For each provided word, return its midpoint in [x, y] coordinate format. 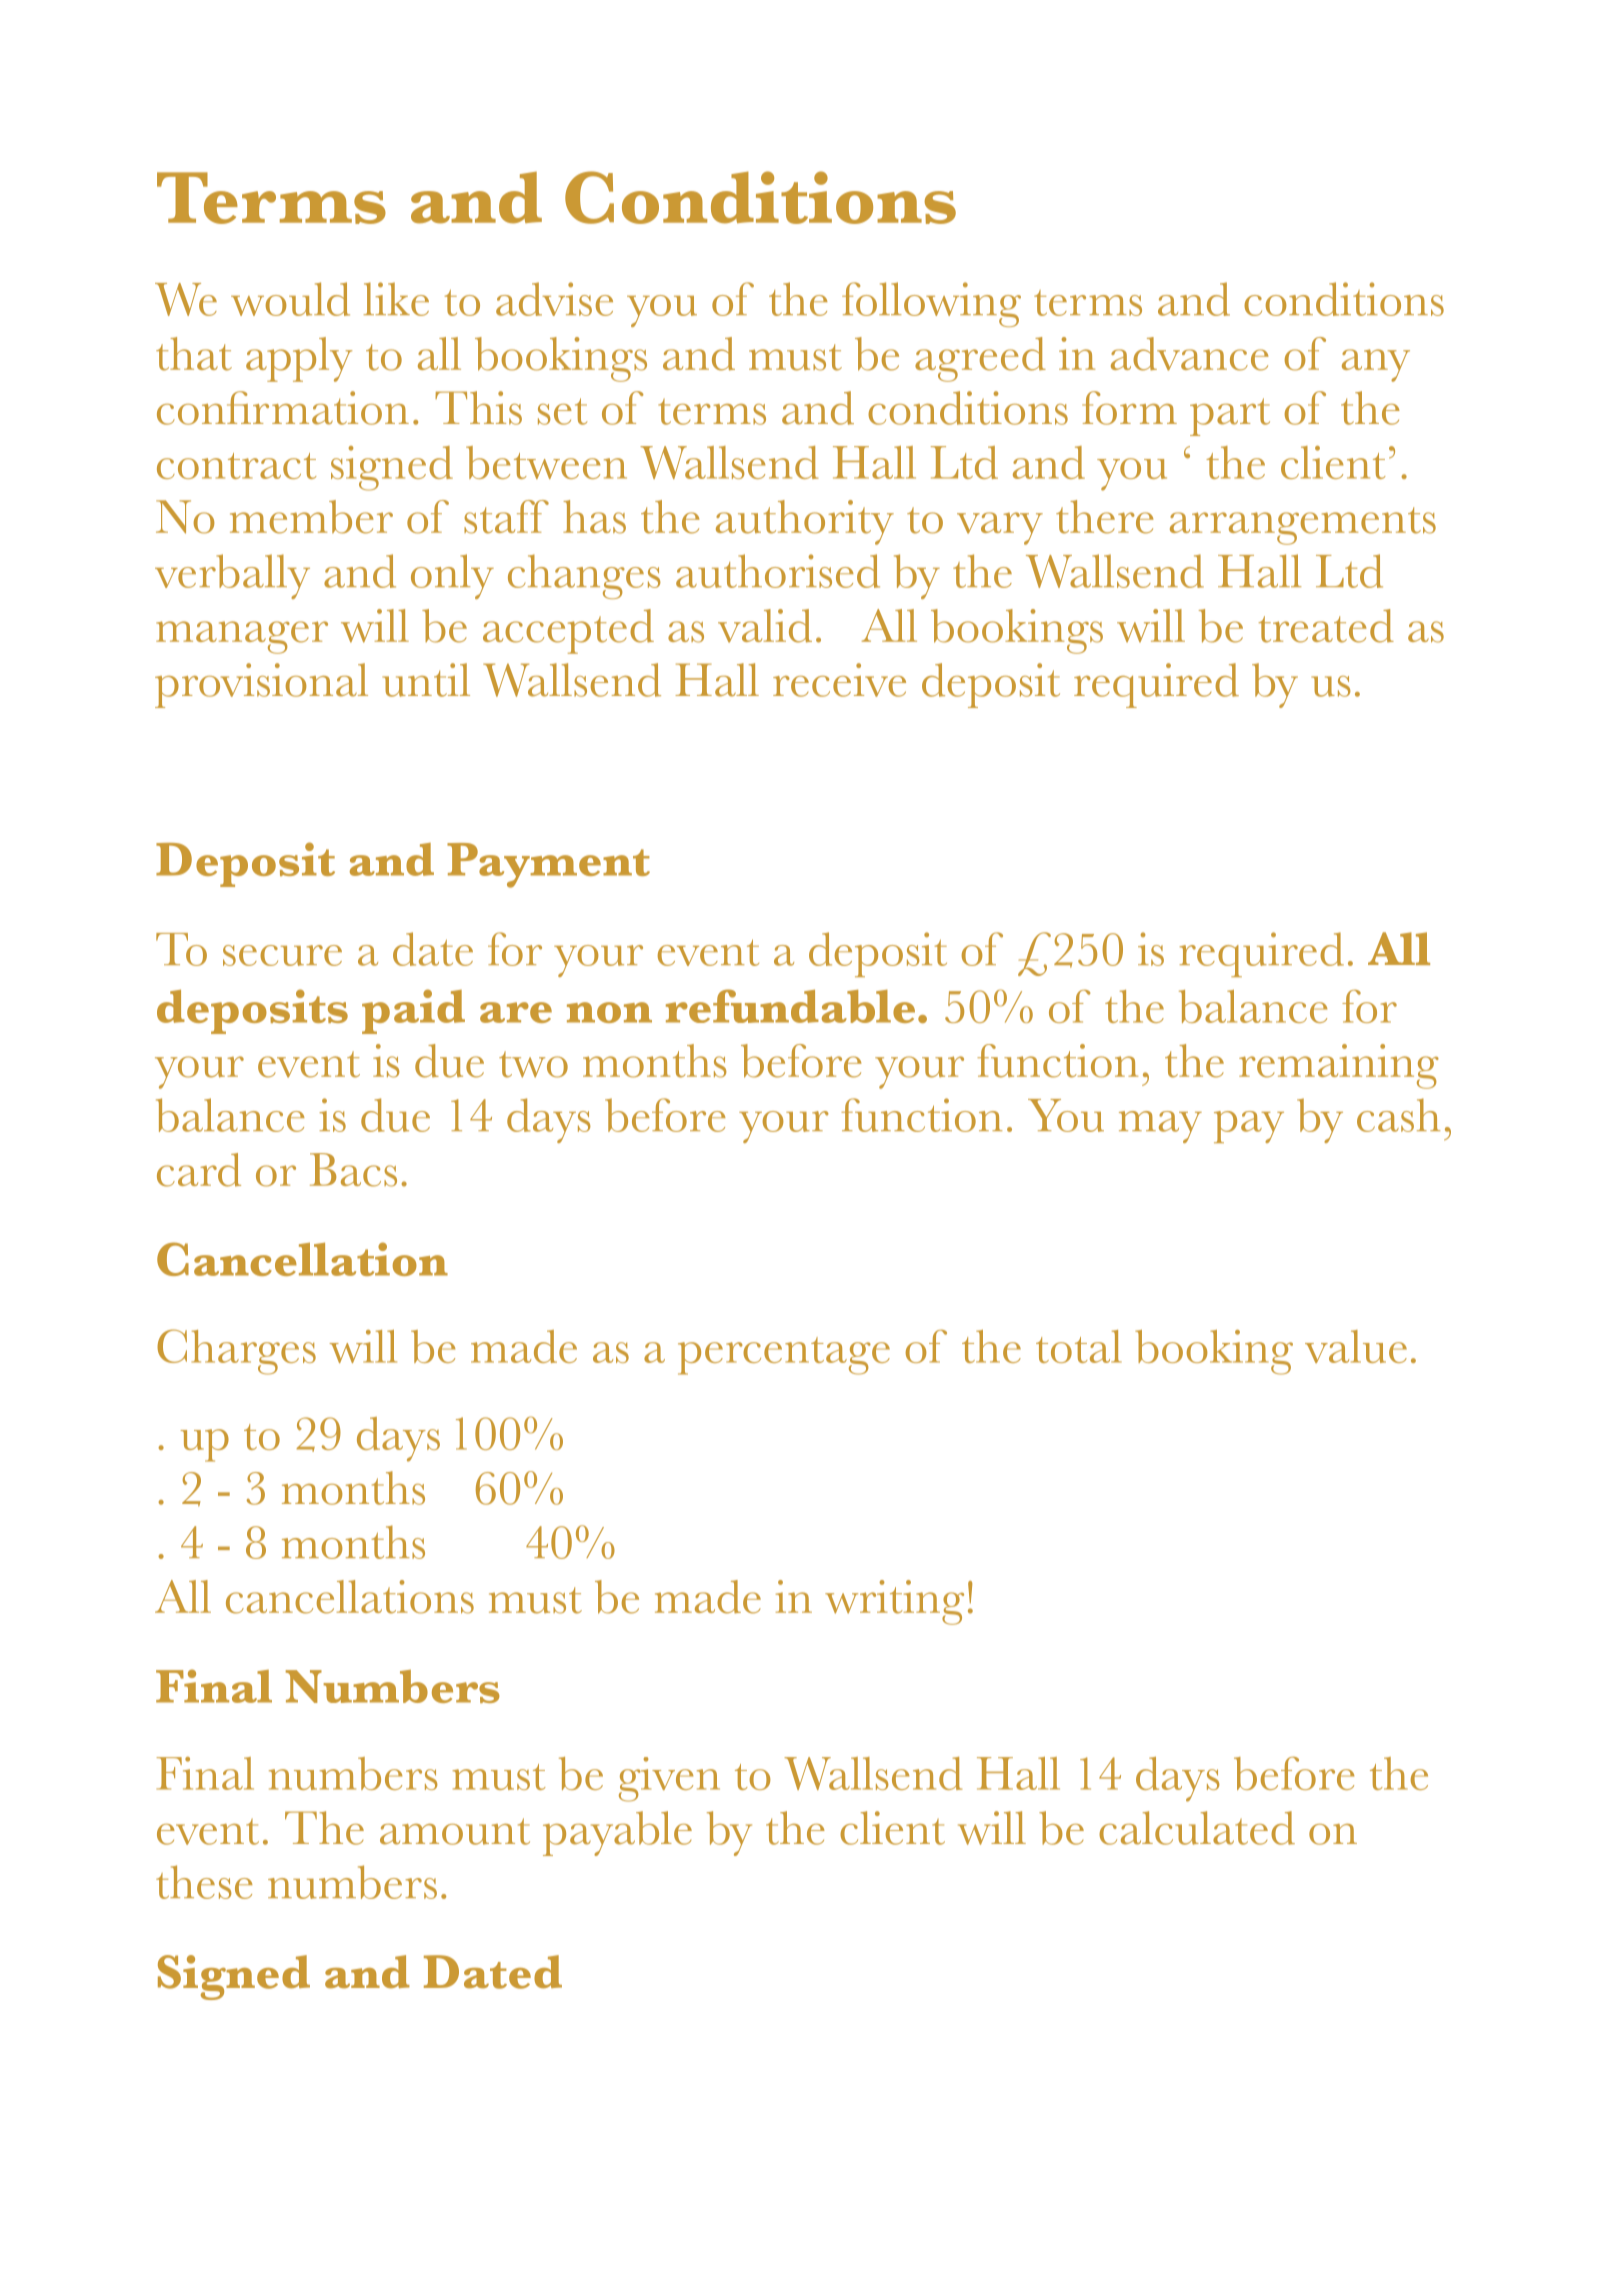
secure [282, 955]
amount [455, 1831]
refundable [790, 1006]
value [1356, 1346]
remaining [1339, 1066]
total [1079, 1346]
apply [299, 359]
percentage [784, 1356]
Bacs [353, 1170]
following [931, 304]
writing [894, 1602]
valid [765, 626]
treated [1326, 626]
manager [242, 637]
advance [1189, 354]
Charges [236, 1352]
